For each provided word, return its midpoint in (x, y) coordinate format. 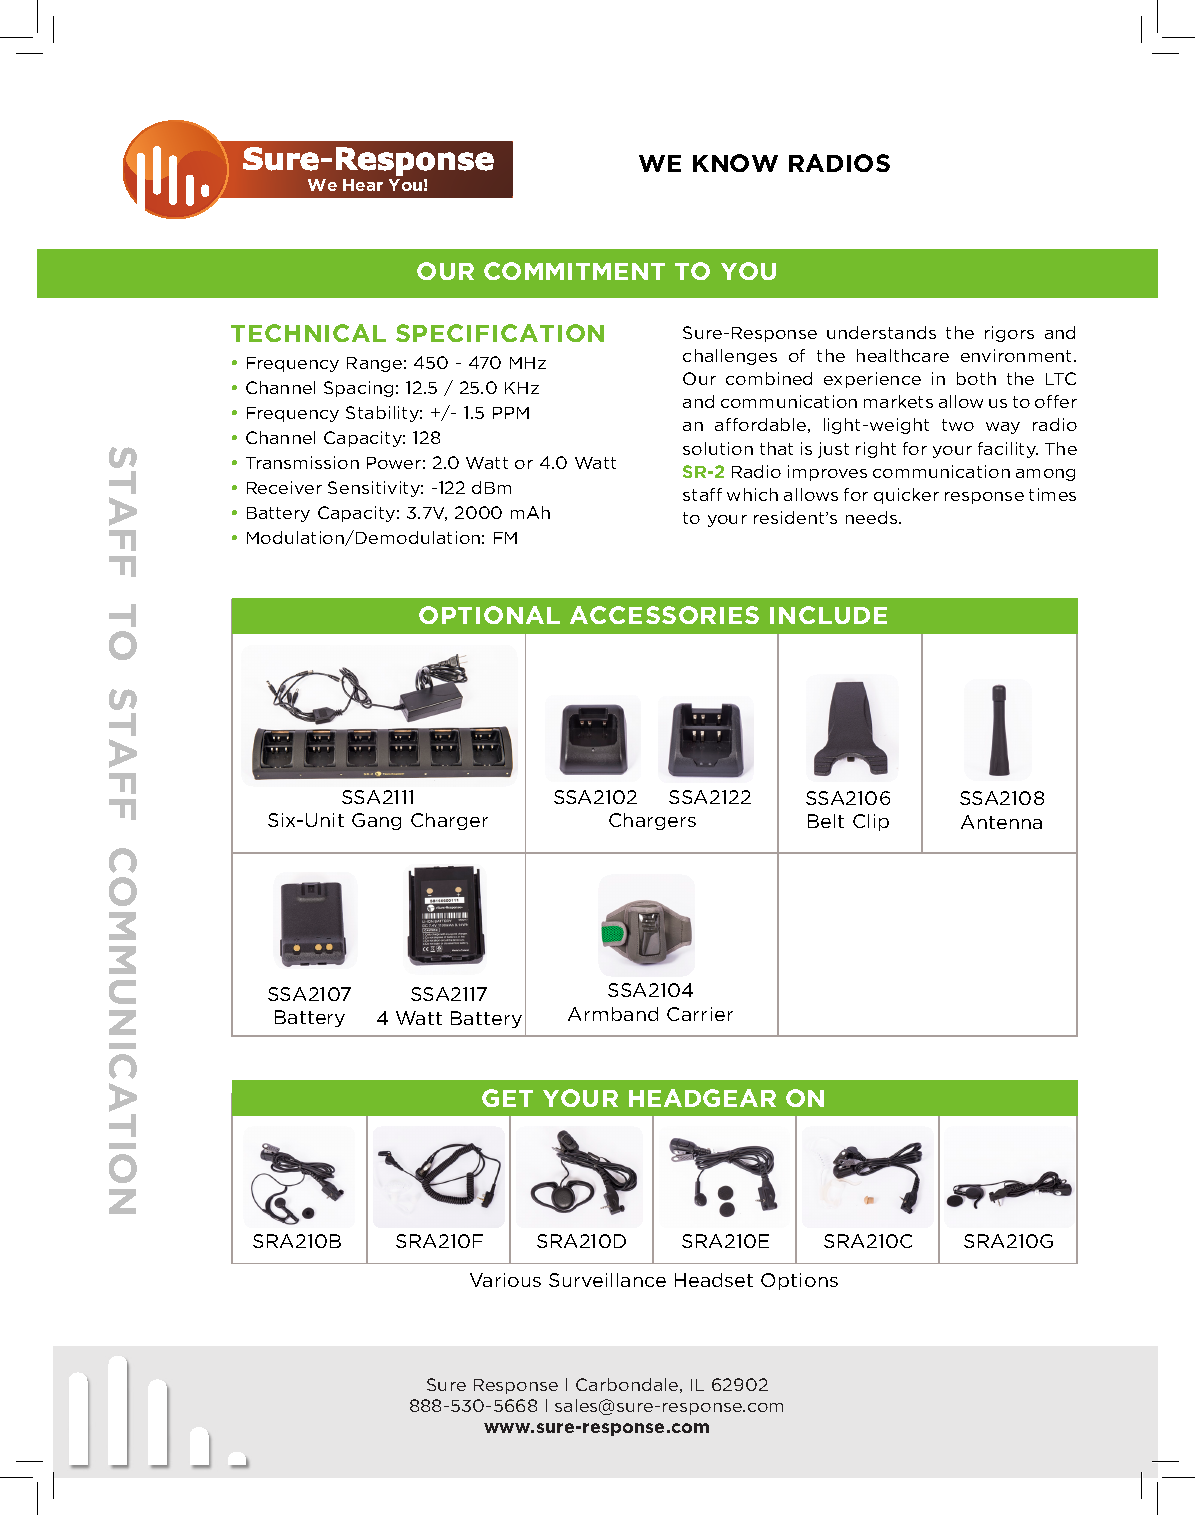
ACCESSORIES (664, 615)
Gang (376, 821)
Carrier (700, 1014)
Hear (363, 185)
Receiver (284, 487)
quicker (906, 496)
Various (505, 1280)
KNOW (735, 163)
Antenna (1001, 822)
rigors (1009, 334)
